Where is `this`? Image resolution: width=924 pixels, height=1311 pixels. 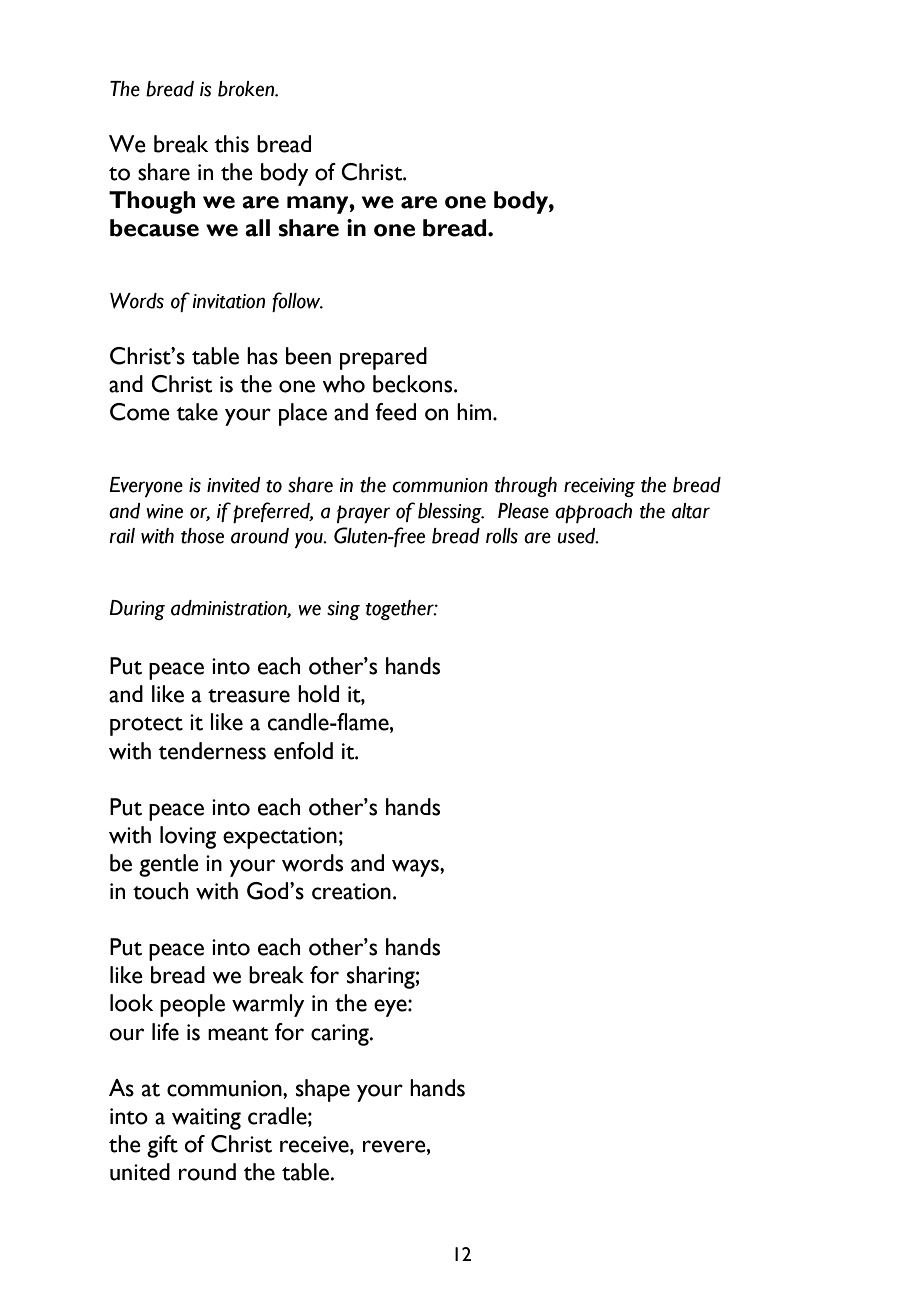 this is located at coordinates (231, 144).
